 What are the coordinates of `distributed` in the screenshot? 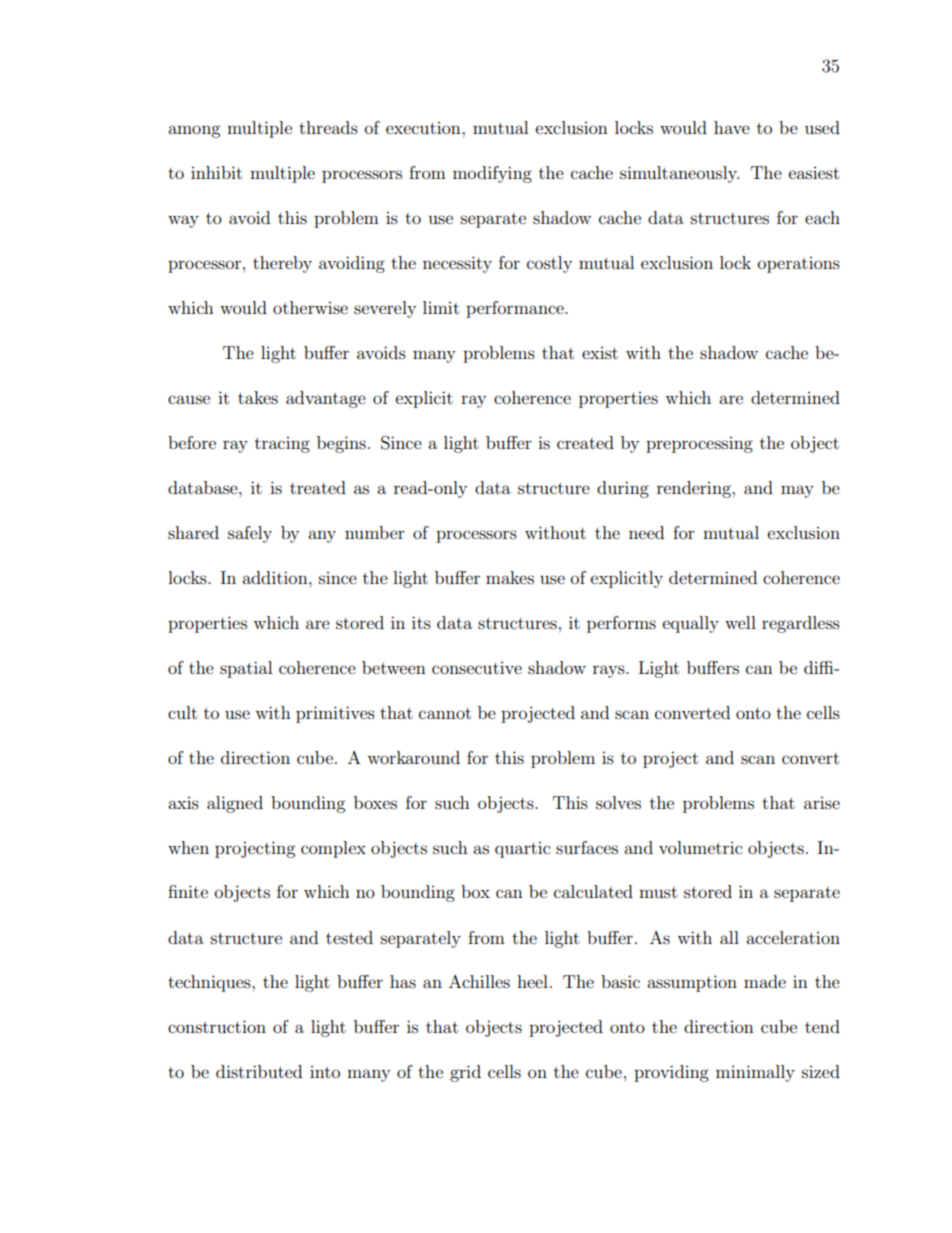 It's located at (259, 1071).
